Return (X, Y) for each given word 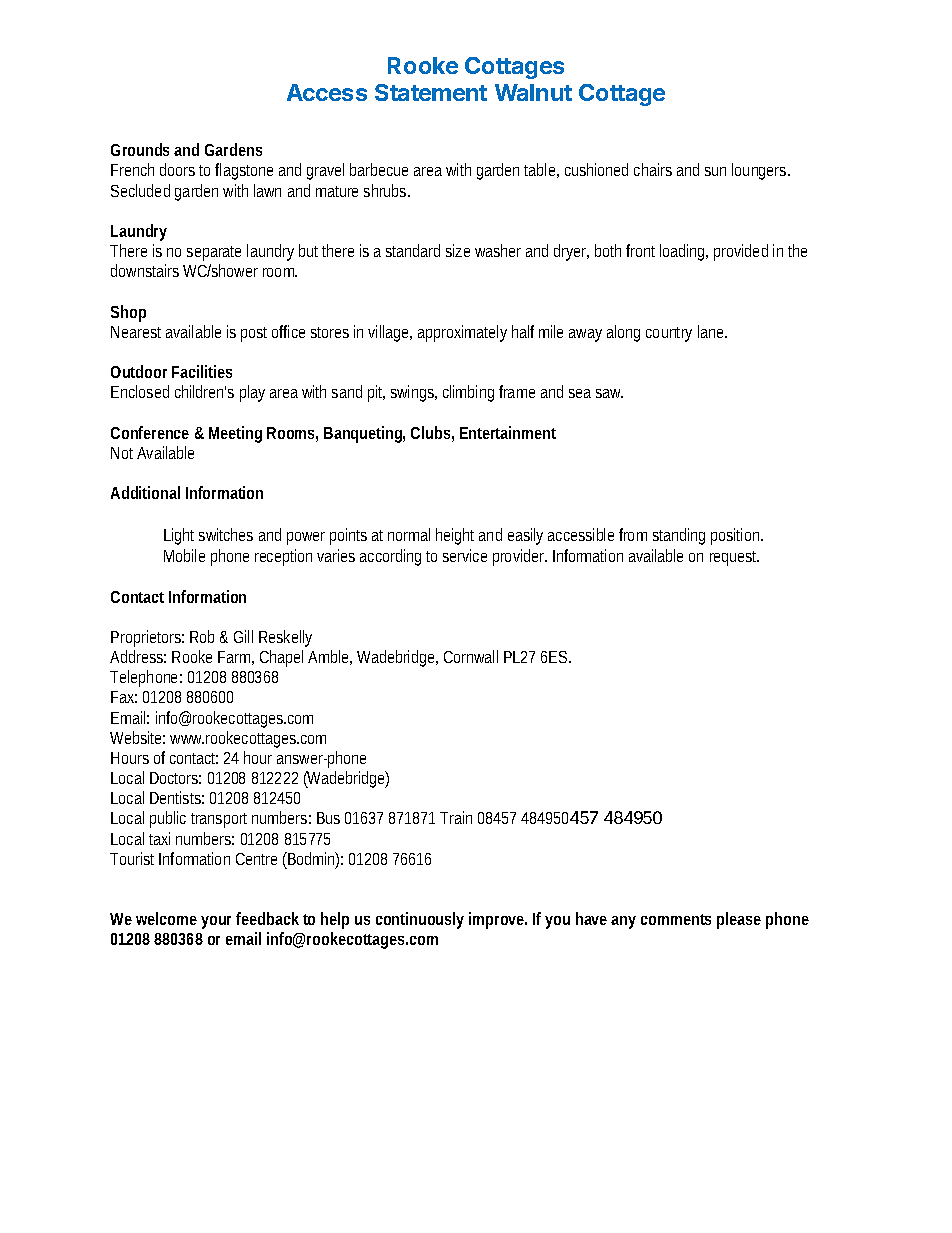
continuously (420, 920)
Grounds (140, 149)
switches (226, 534)
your (216, 922)
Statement (431, 92)
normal (409, 534)
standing (679, 536)
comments (676, 919)
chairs (653, 169)
